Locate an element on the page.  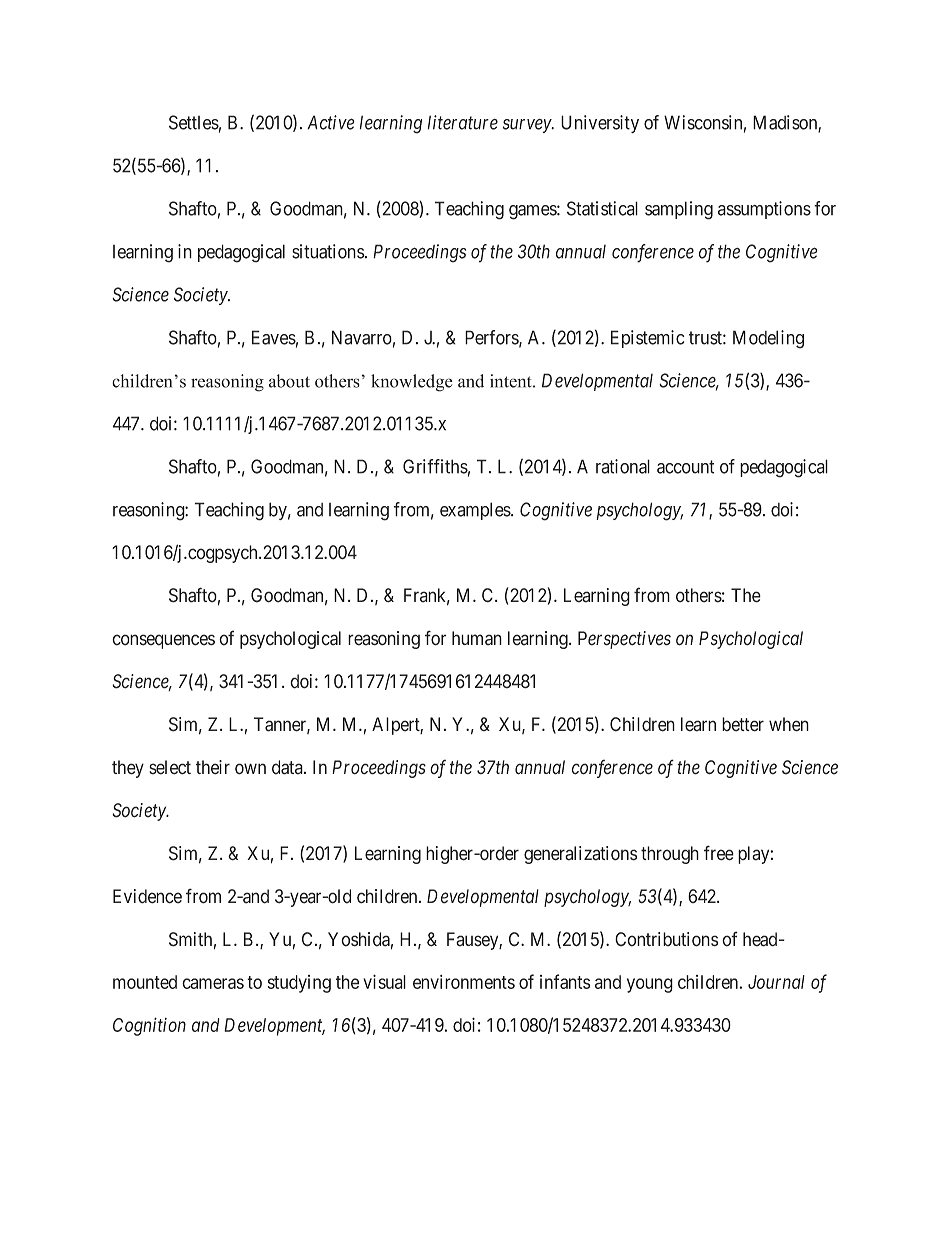
consequences is located at coordinates (163, 641).
